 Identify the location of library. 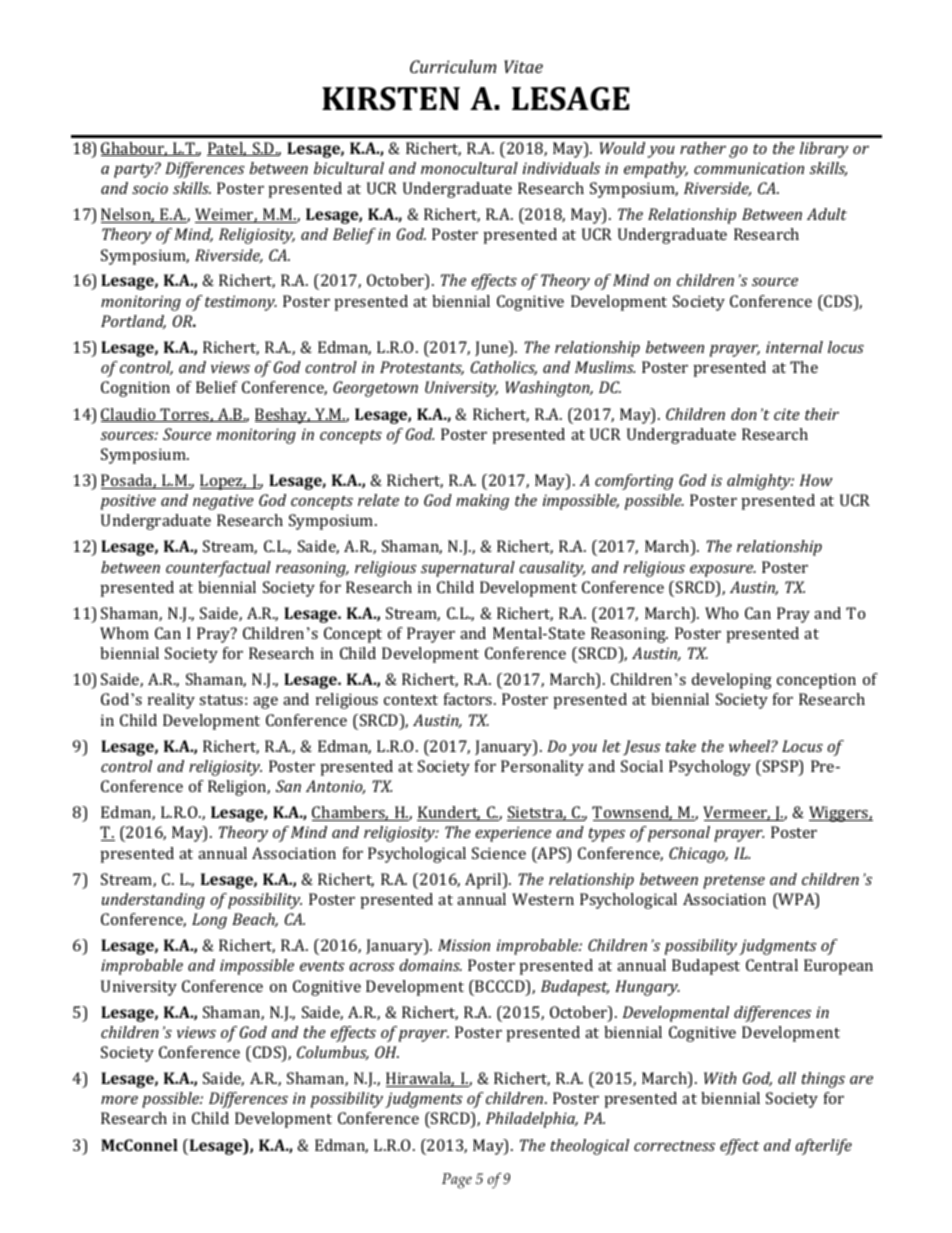
(824, 150).
